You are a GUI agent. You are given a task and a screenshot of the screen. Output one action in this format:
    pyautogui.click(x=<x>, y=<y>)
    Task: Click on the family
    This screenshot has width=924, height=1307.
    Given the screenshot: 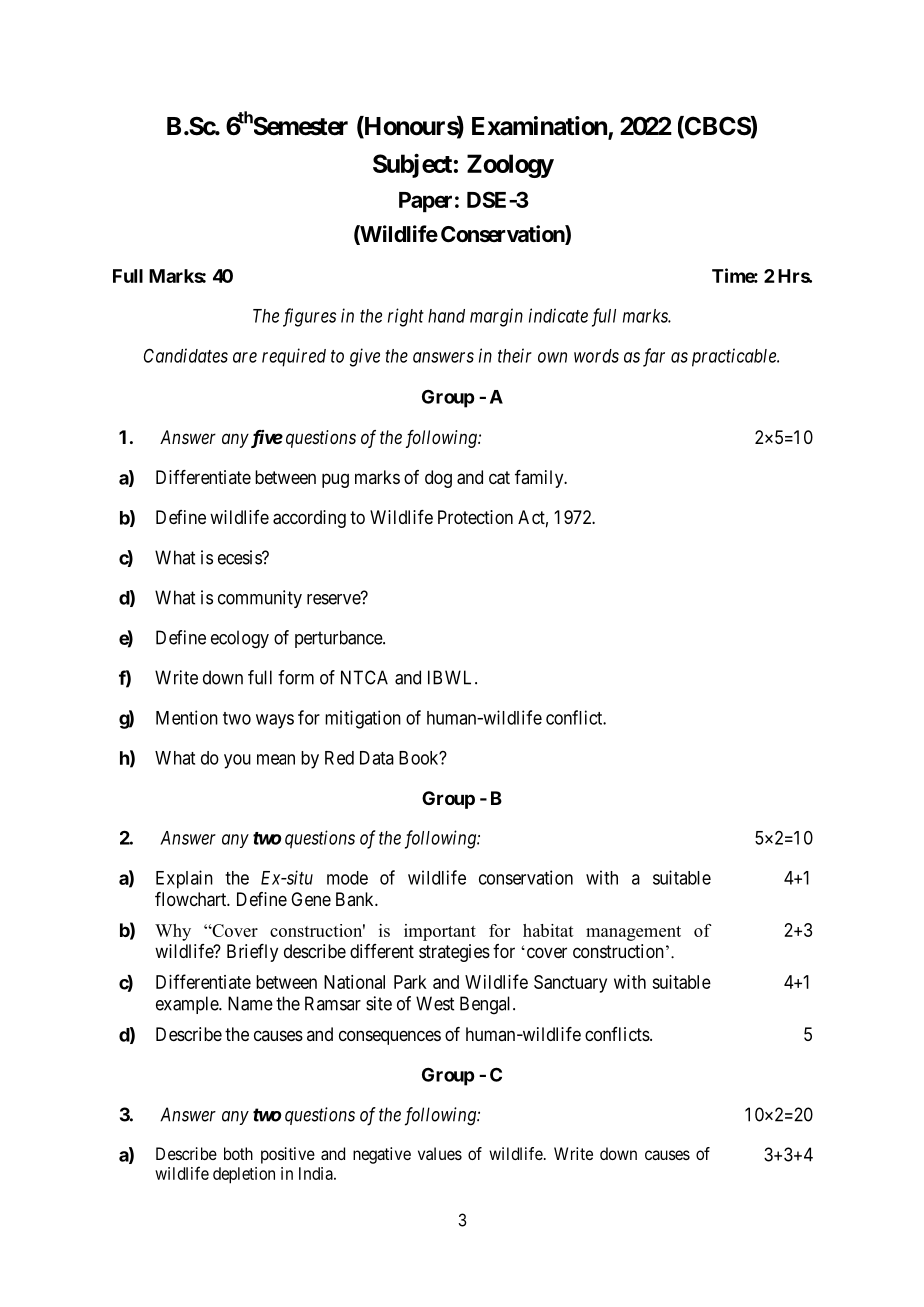 What is the action you would take?
    pyautogui.click(x=540, y=479)
